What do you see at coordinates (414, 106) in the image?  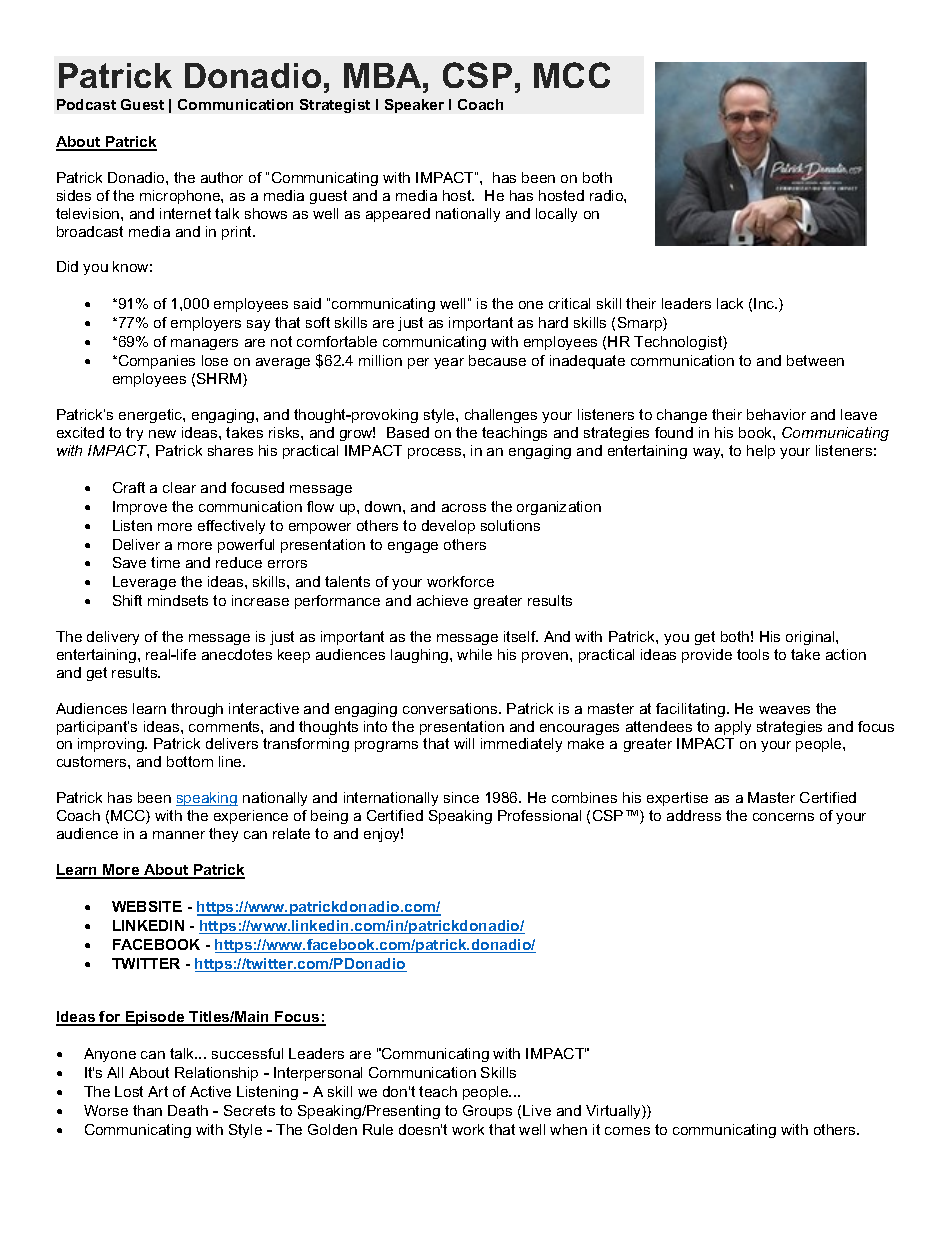 I see `Speaker` at bounding box center [414, 106].
